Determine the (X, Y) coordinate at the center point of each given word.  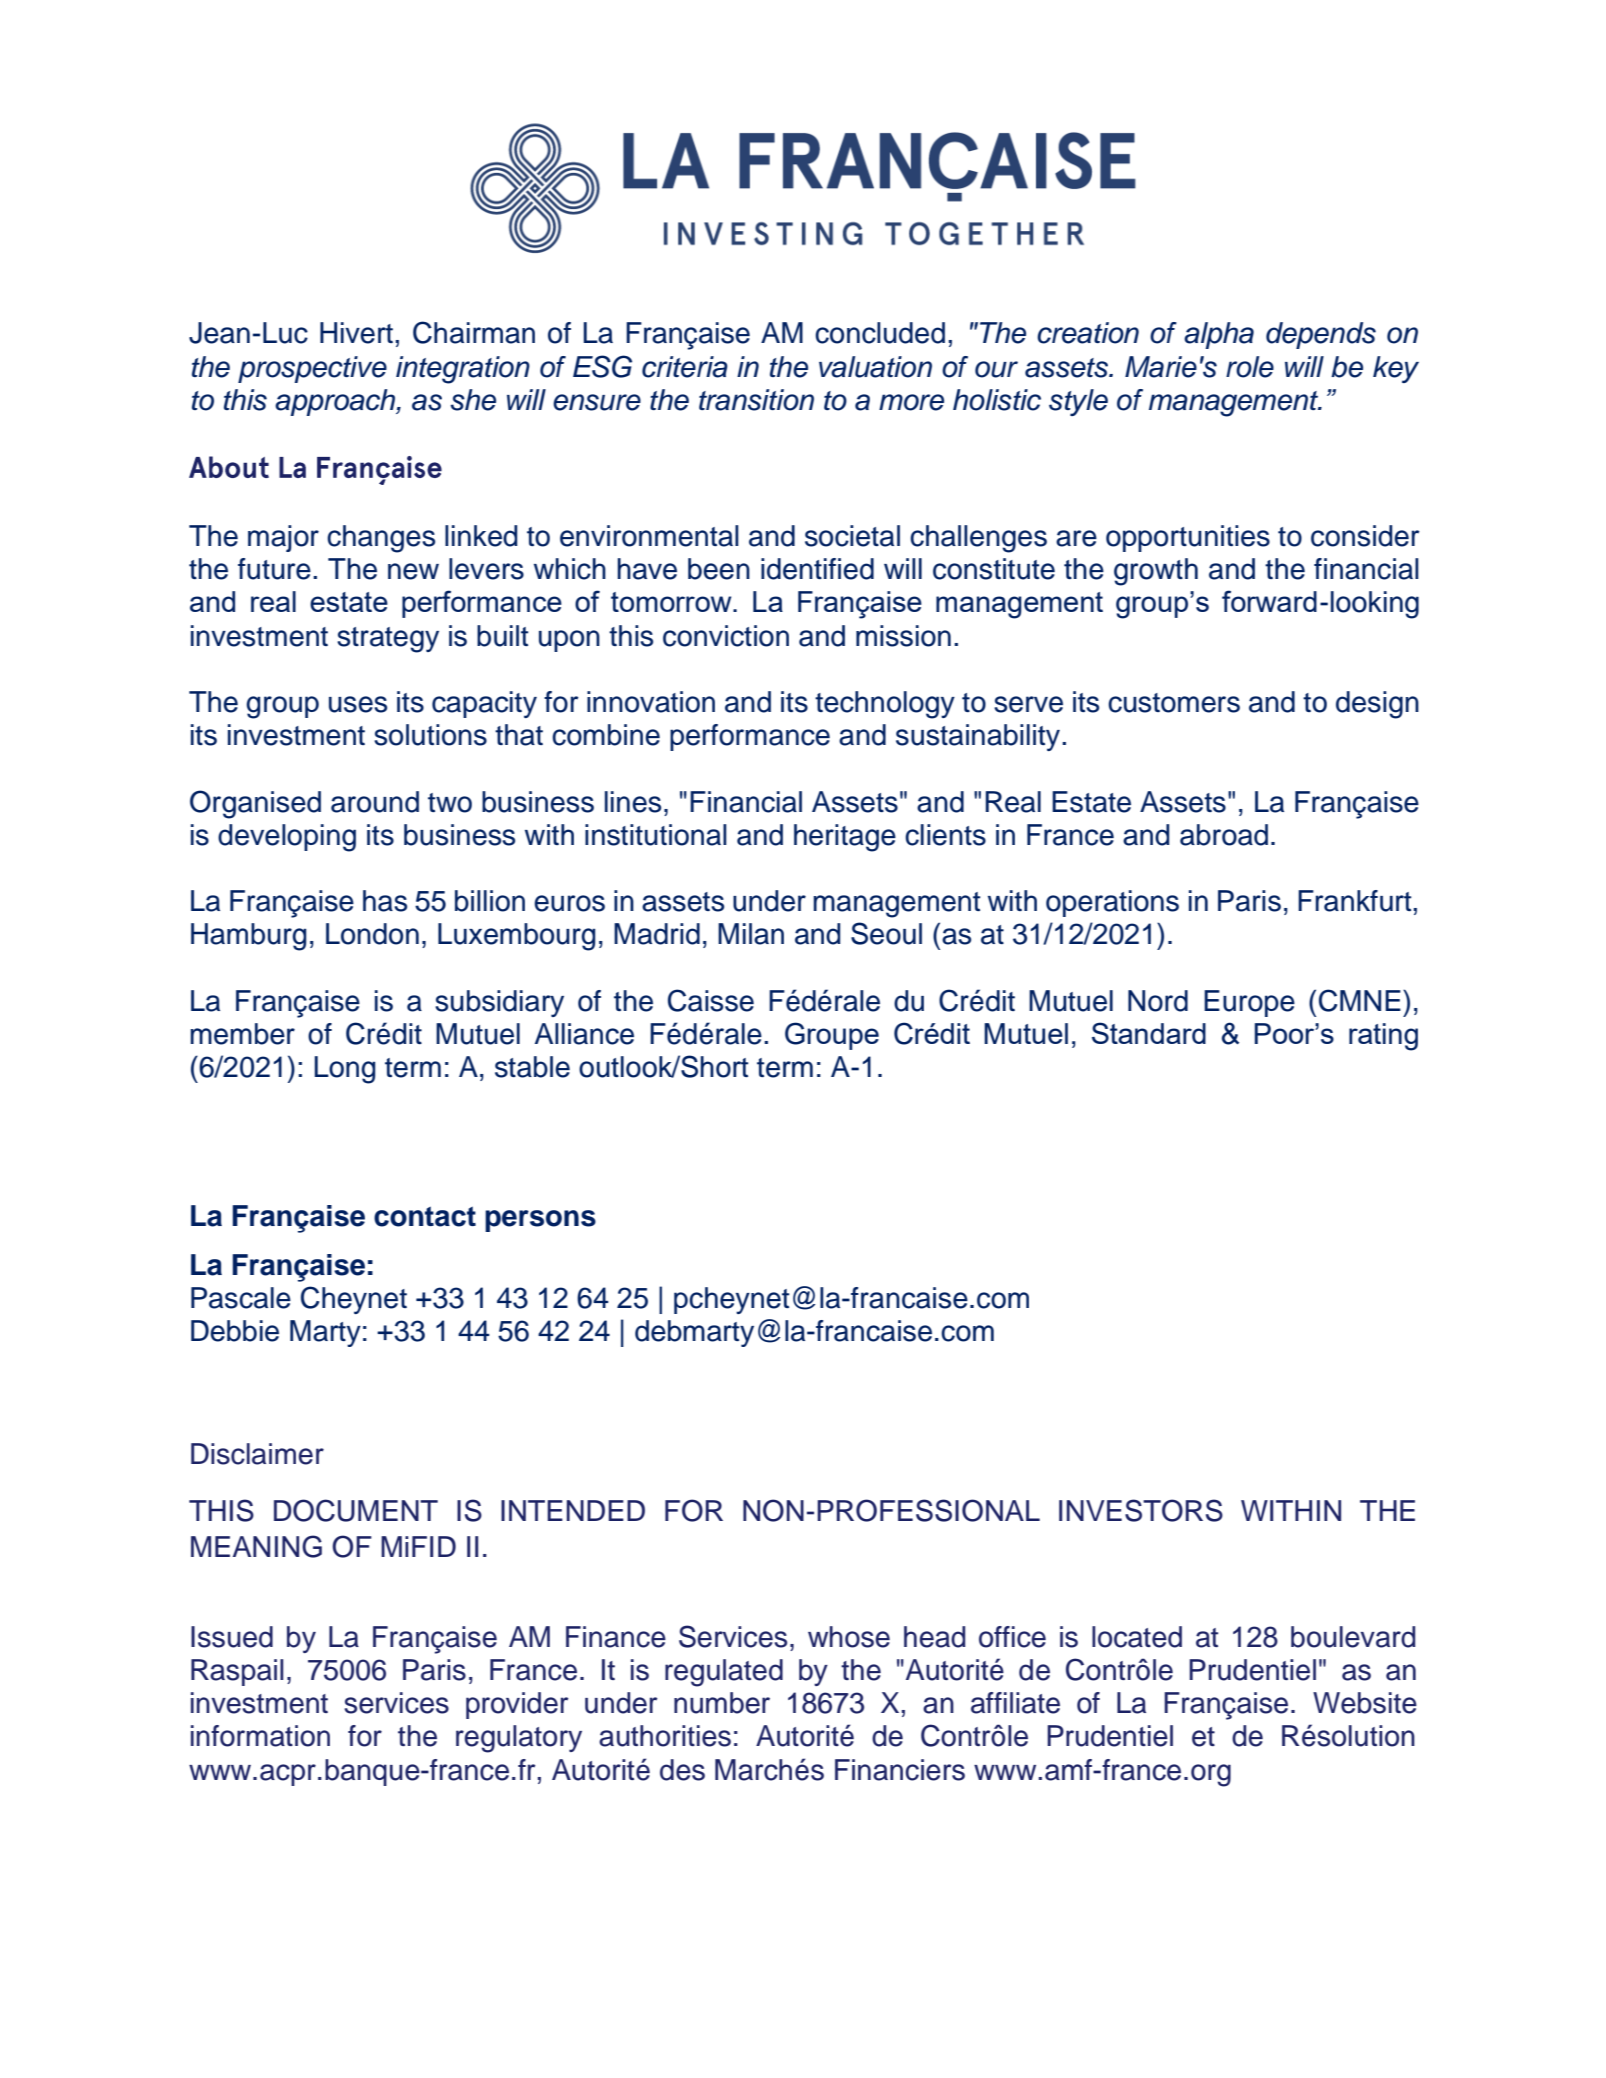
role (1250, 367)
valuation (875, 367)
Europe (1249, 1003)
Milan (751, 934)
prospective (312, 369)
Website (1365, 1703)
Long (345, 1070)
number (722, 1703)
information (260, 1736)
